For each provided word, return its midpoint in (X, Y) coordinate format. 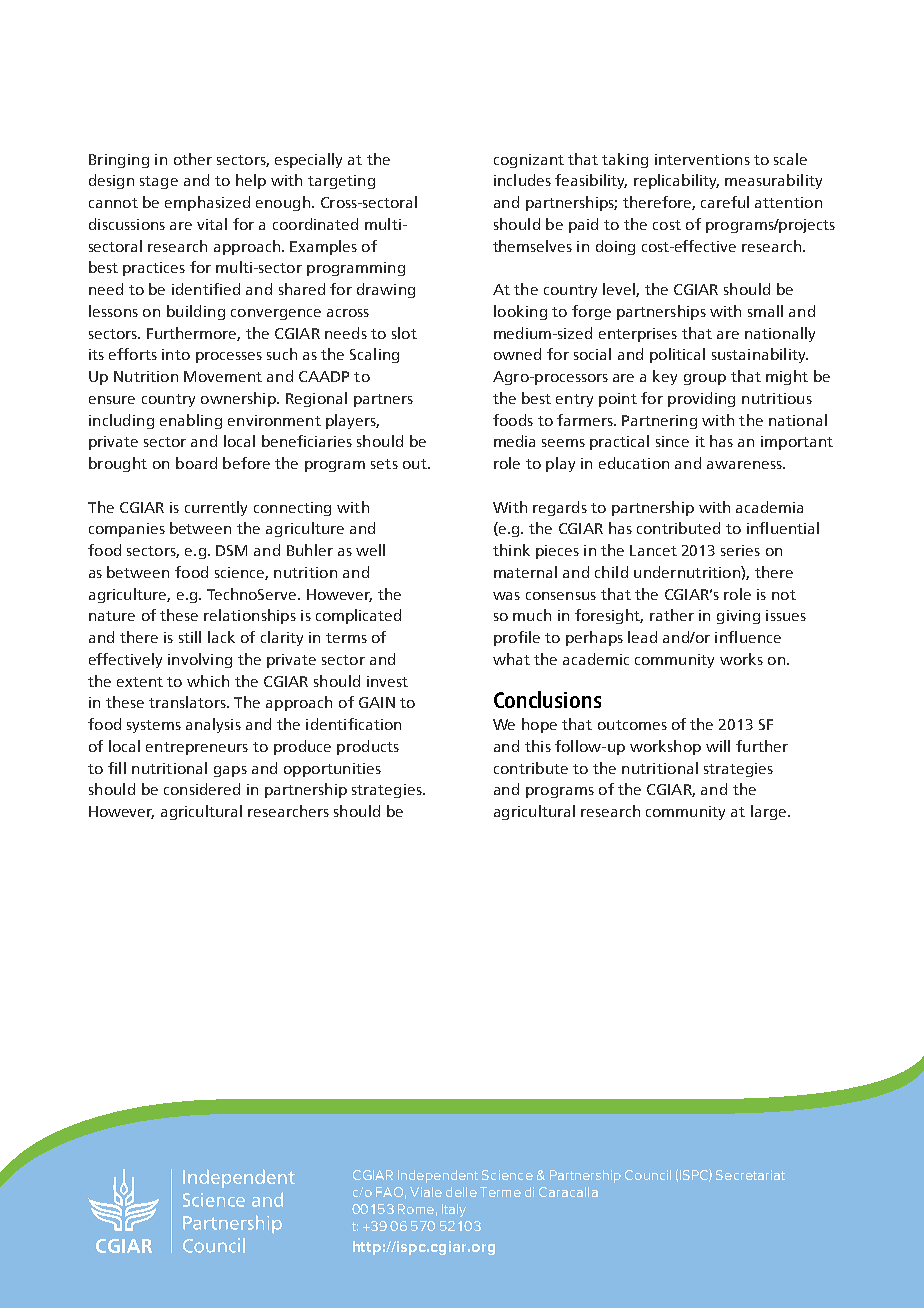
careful (725, 202)
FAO (389, 1192)
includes (522, 180)
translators (188, 702)
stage (159, 182)
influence (748, 637)
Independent (438, 1176)
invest (387, 681)
